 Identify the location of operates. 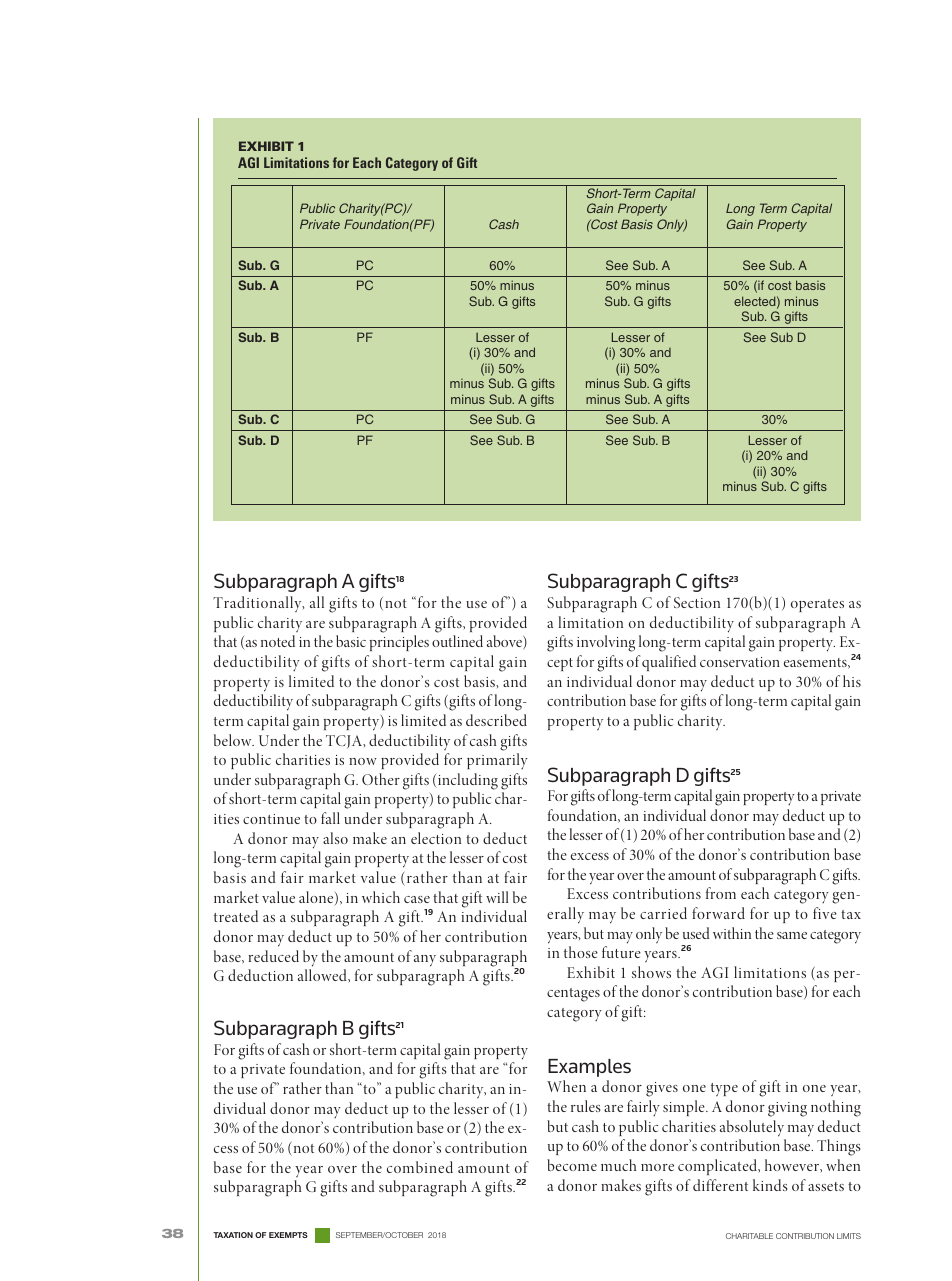
(817, 605).
